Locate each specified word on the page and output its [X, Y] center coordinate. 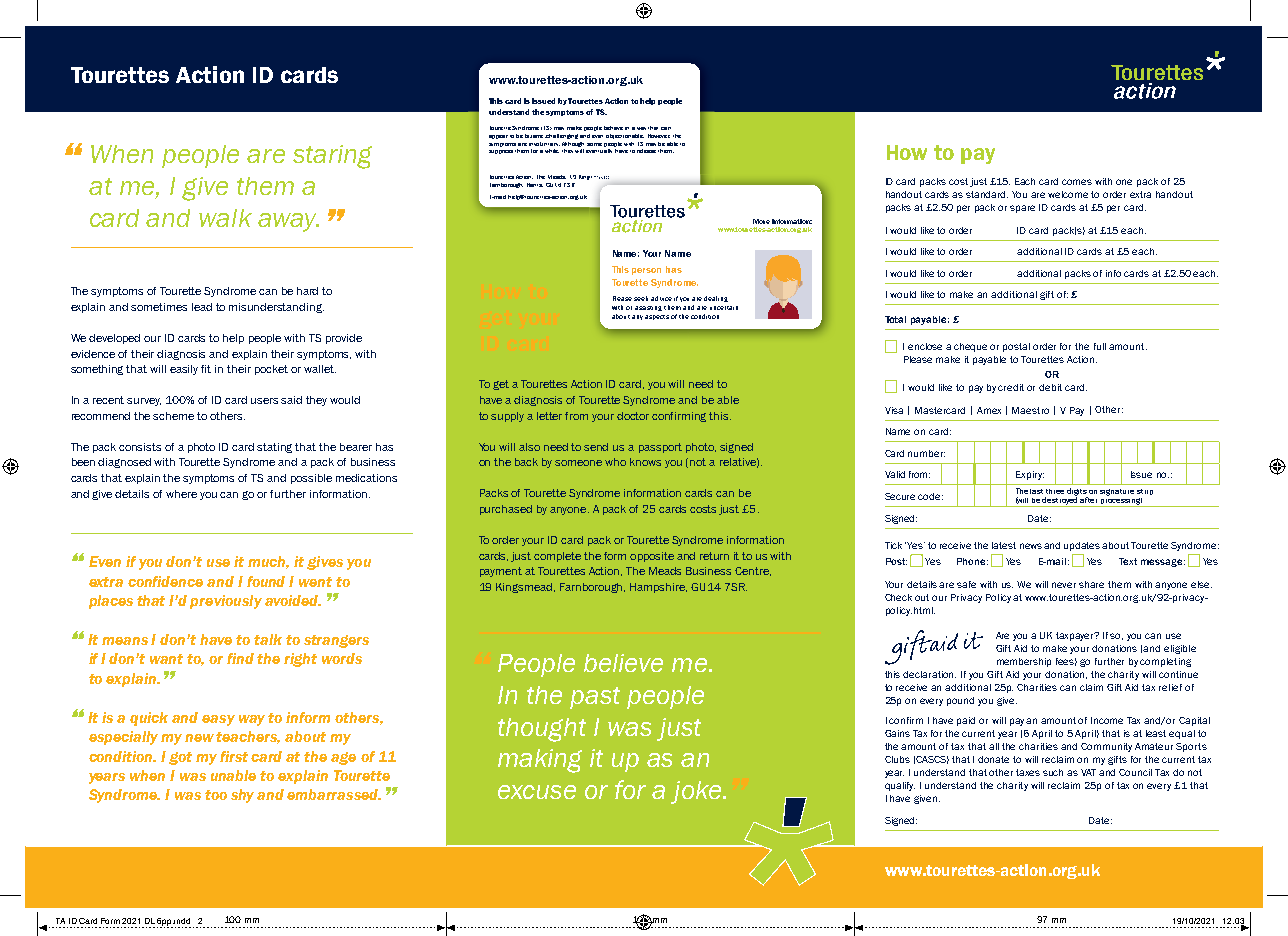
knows [645, 462]
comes [1077, 182]
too [216, 795]
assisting [648, 308]
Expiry [1030, 475]
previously [226, 602]
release [646, 151]
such [1053, 772]
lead [202, 307]
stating [274, 448]
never [1064, 585]
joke [697, 792]
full [1100, 346]
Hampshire [658, 588]
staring [332, 157]
